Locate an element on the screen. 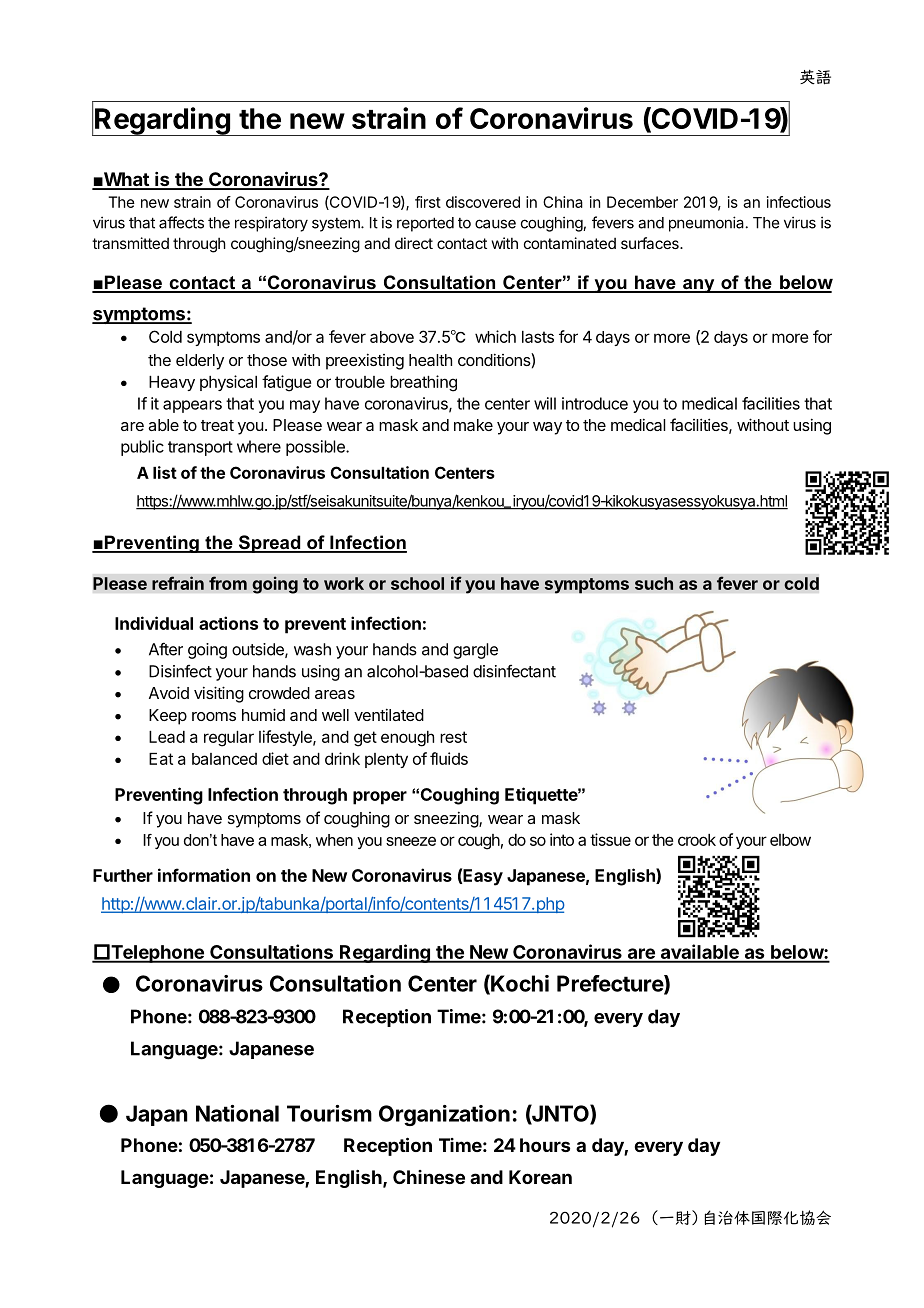  cause is located at coordinates (495, 224).
